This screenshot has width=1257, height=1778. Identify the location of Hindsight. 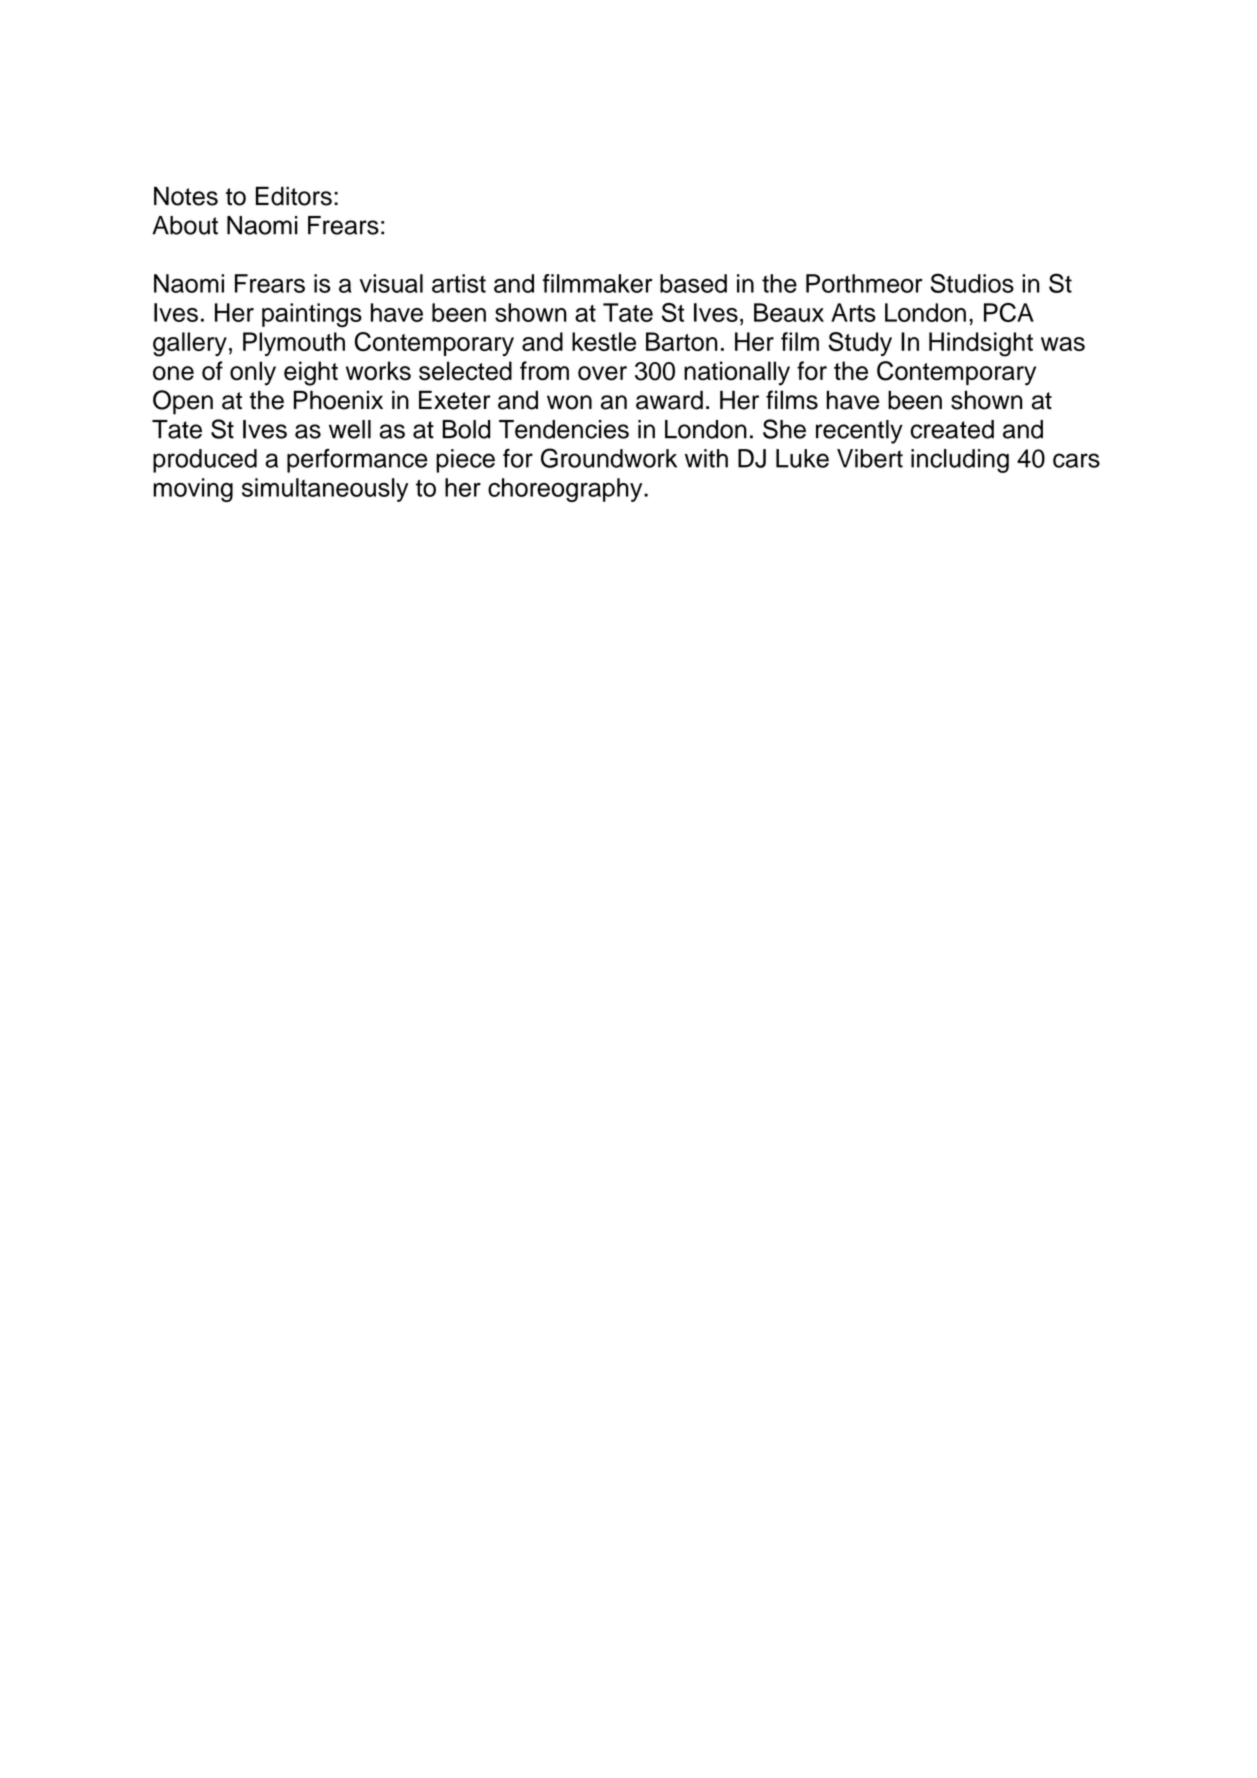
(981, 344).
